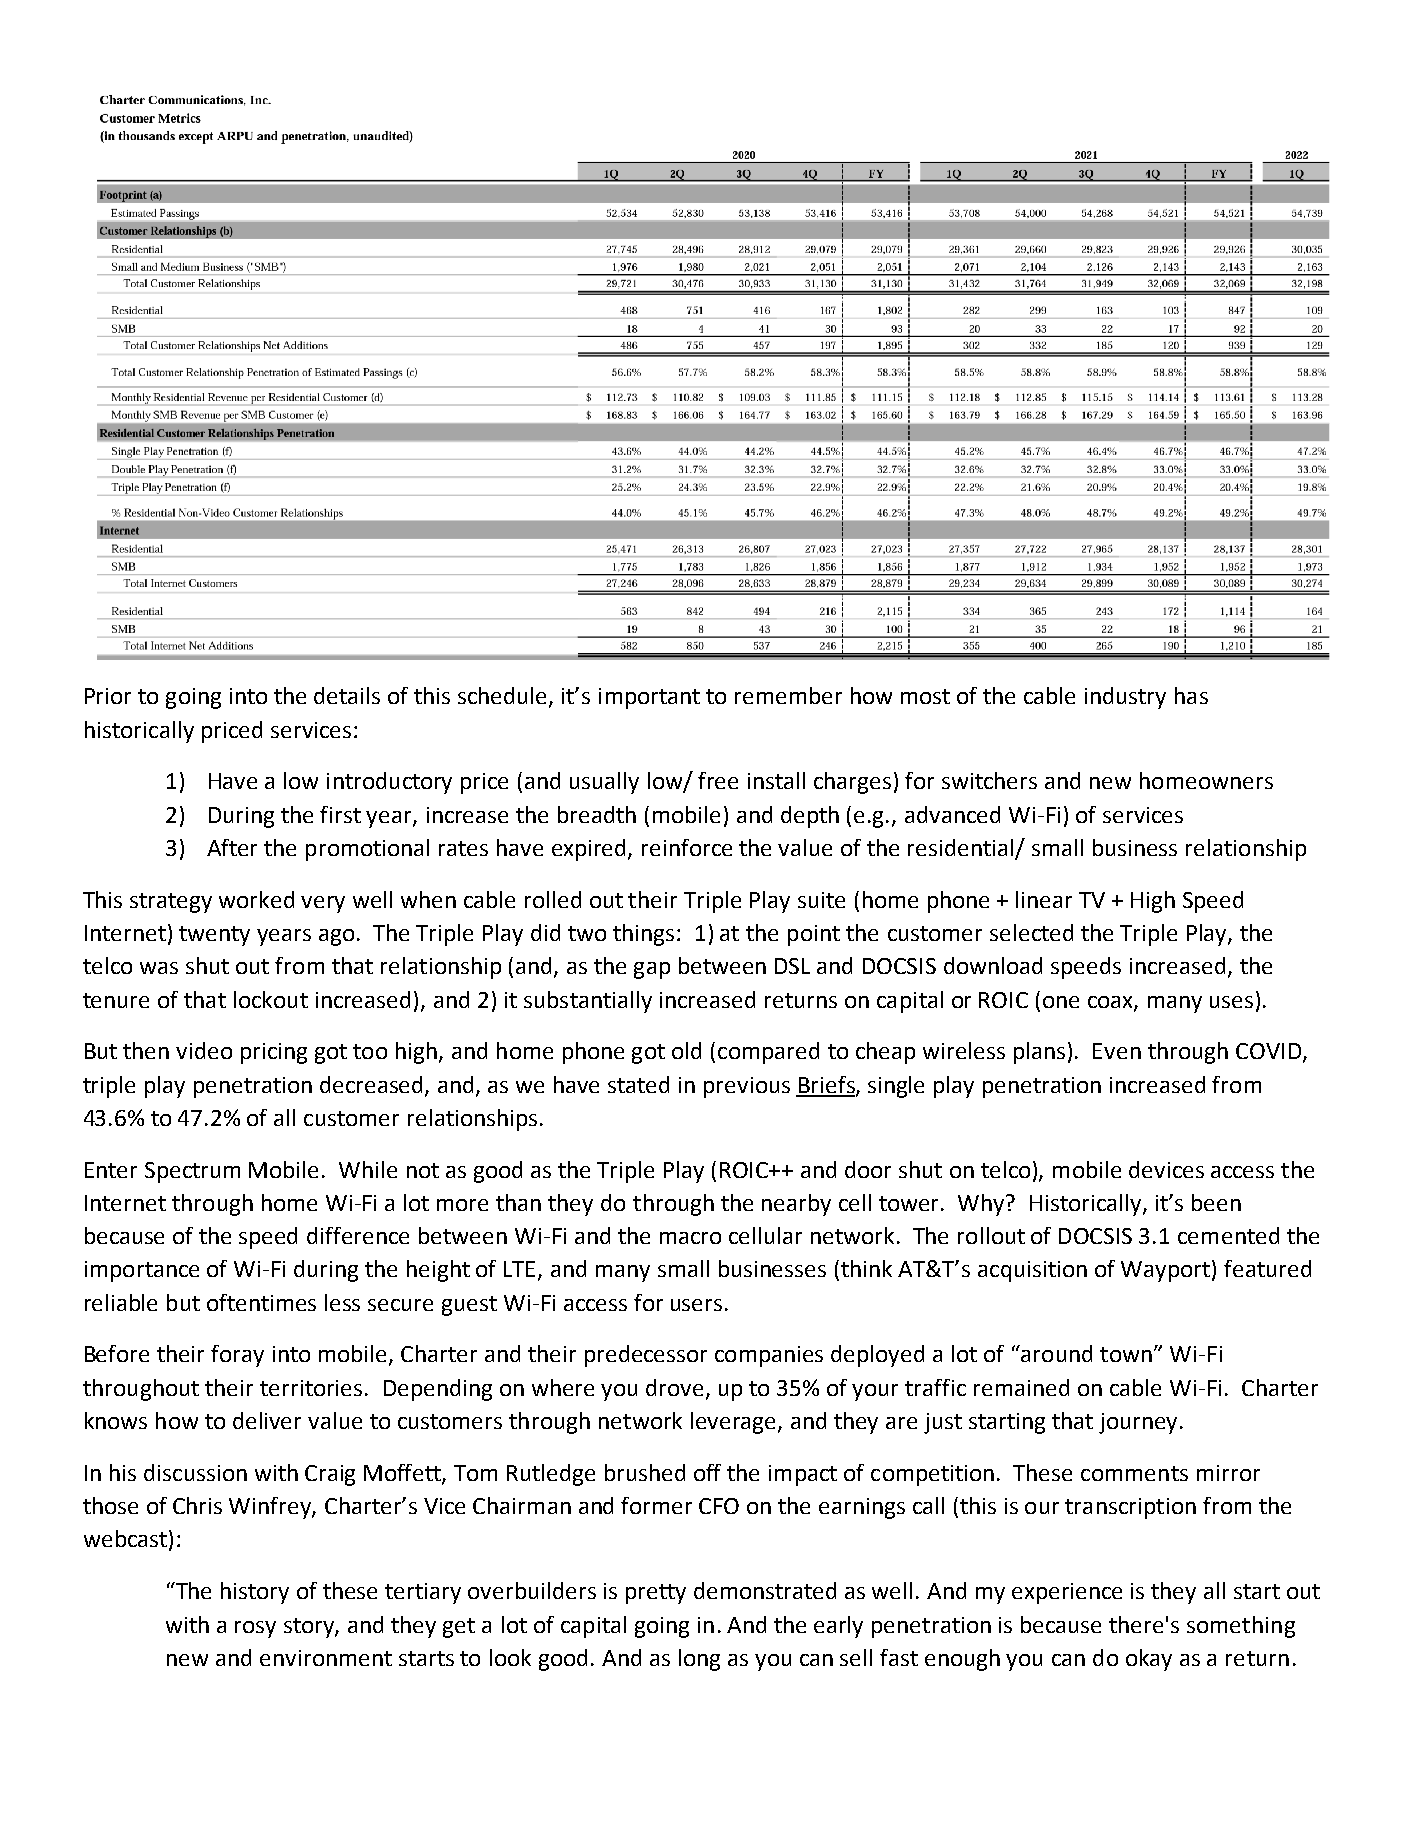 Image resolution: width=1407 pixels, height=1821 pixels. Describe the element at coordinates (649, 698) in the screenshot. I see `important` at that location.
